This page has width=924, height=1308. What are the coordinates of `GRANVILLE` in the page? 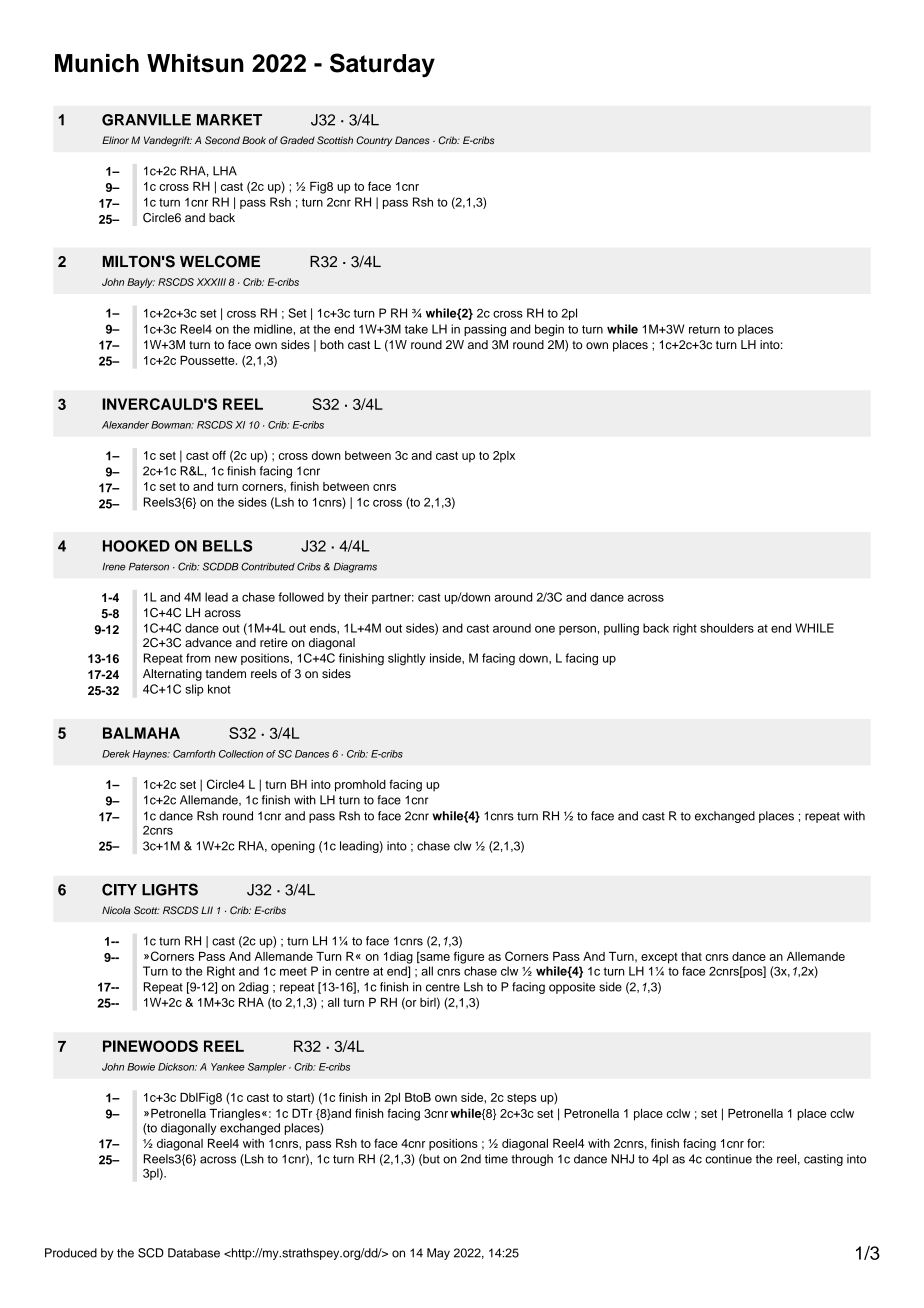 It's located at (146, 120).
